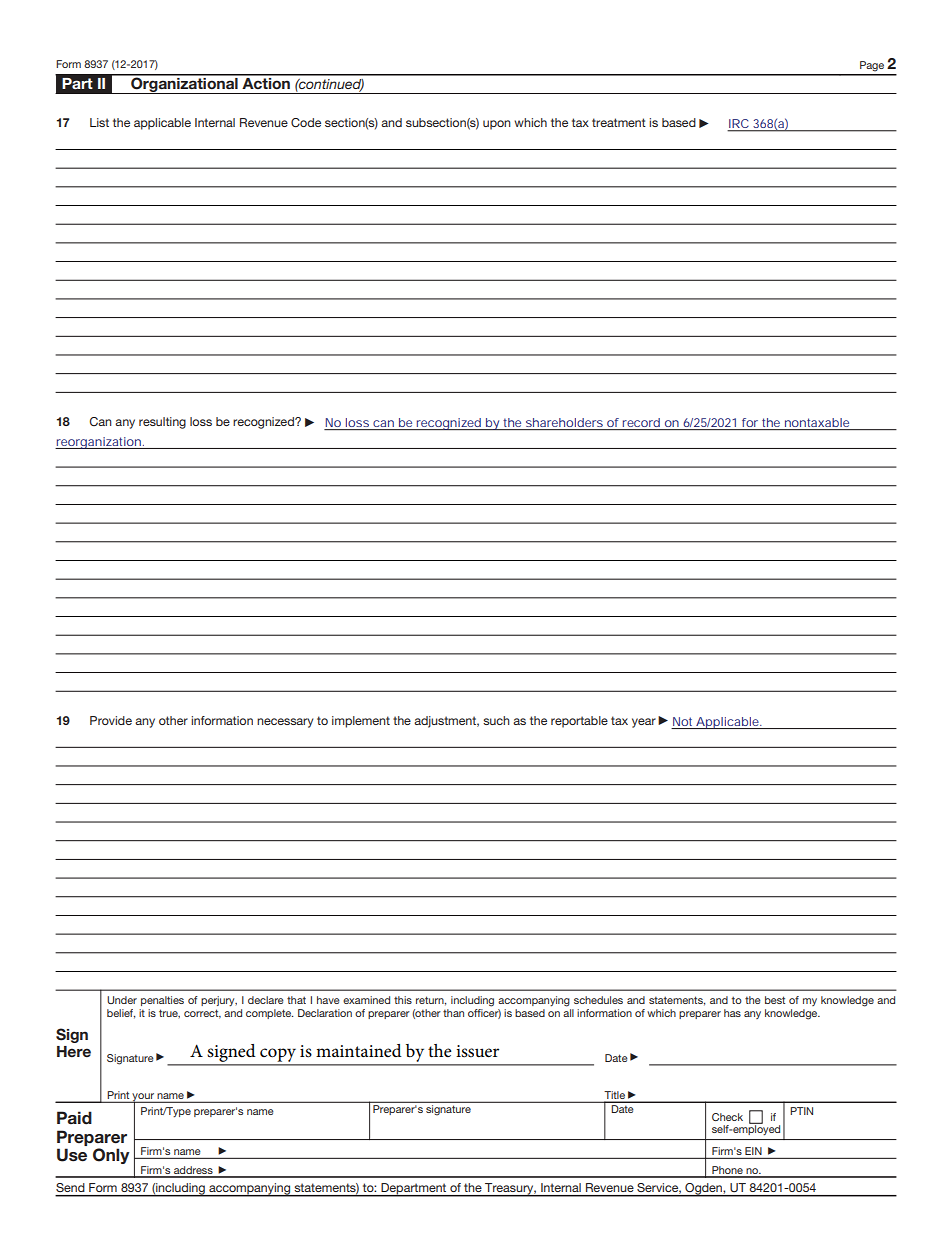 This screenshot has width=952, height=1233. I want to click on issuer, so click(477, 1051).
